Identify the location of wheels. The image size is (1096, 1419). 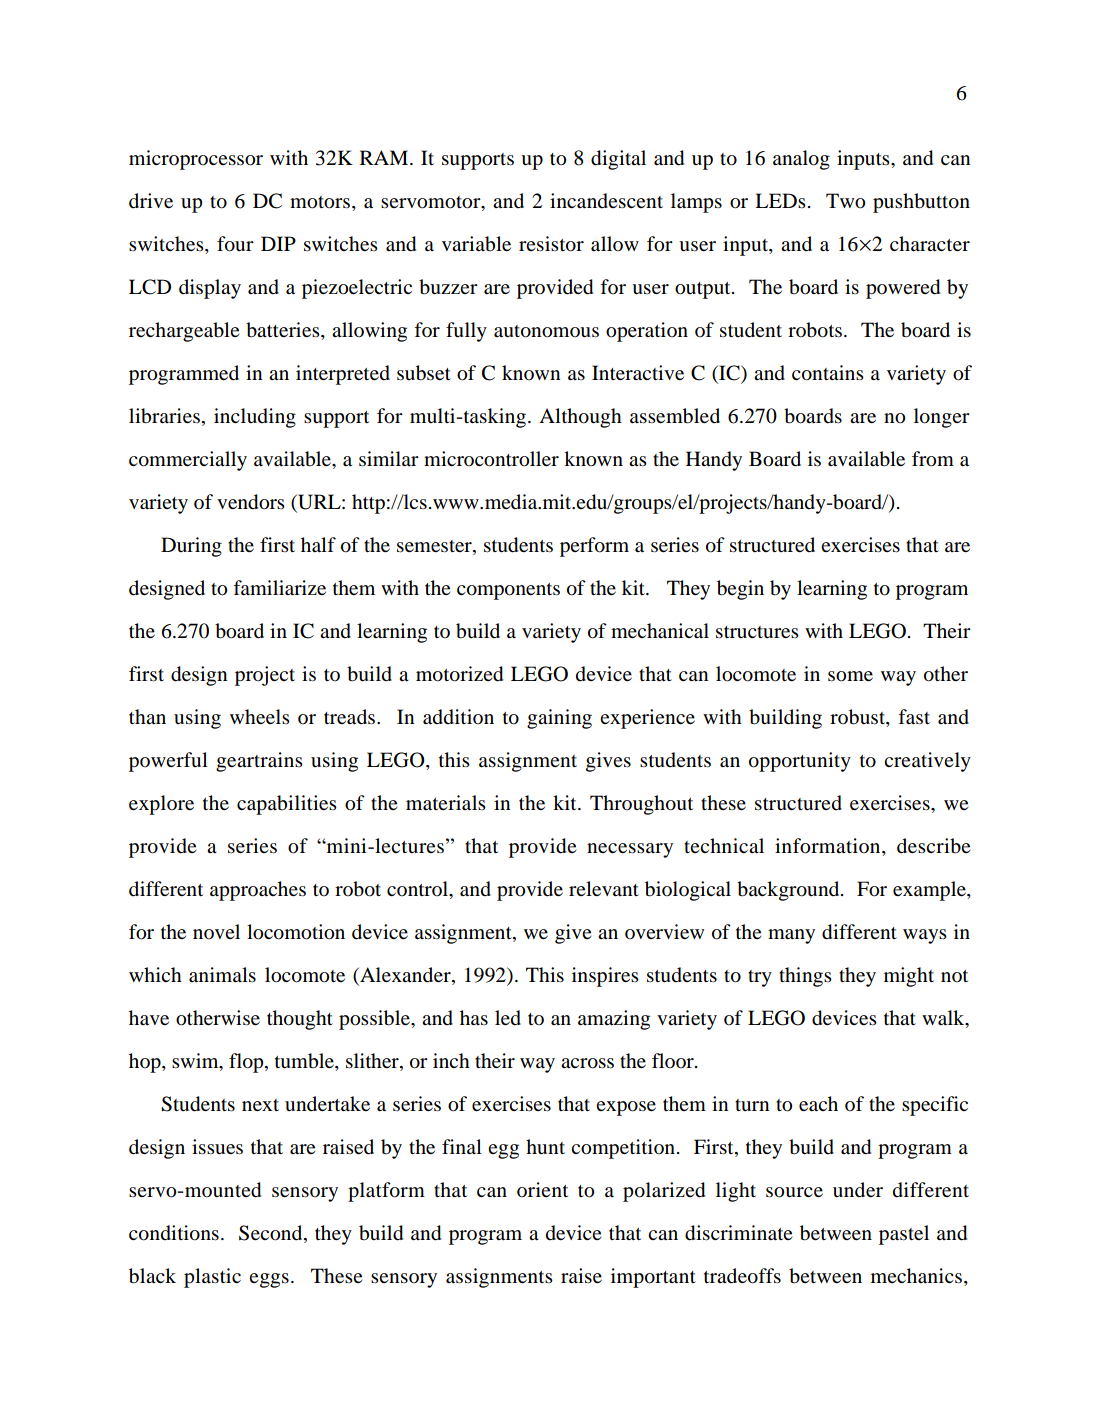
(260, 717).
